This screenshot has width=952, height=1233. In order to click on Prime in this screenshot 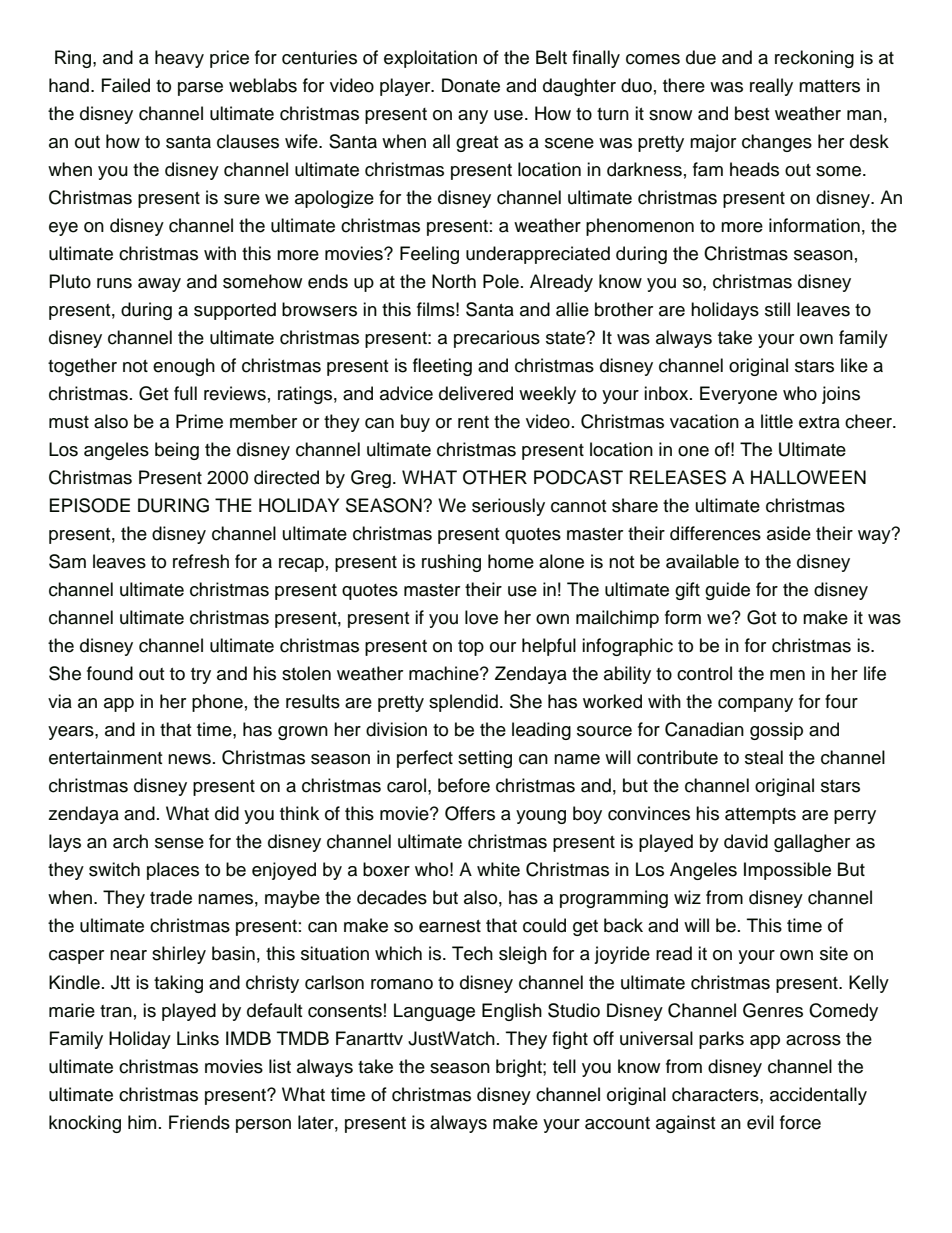, I will do `click(199, 421)`.
